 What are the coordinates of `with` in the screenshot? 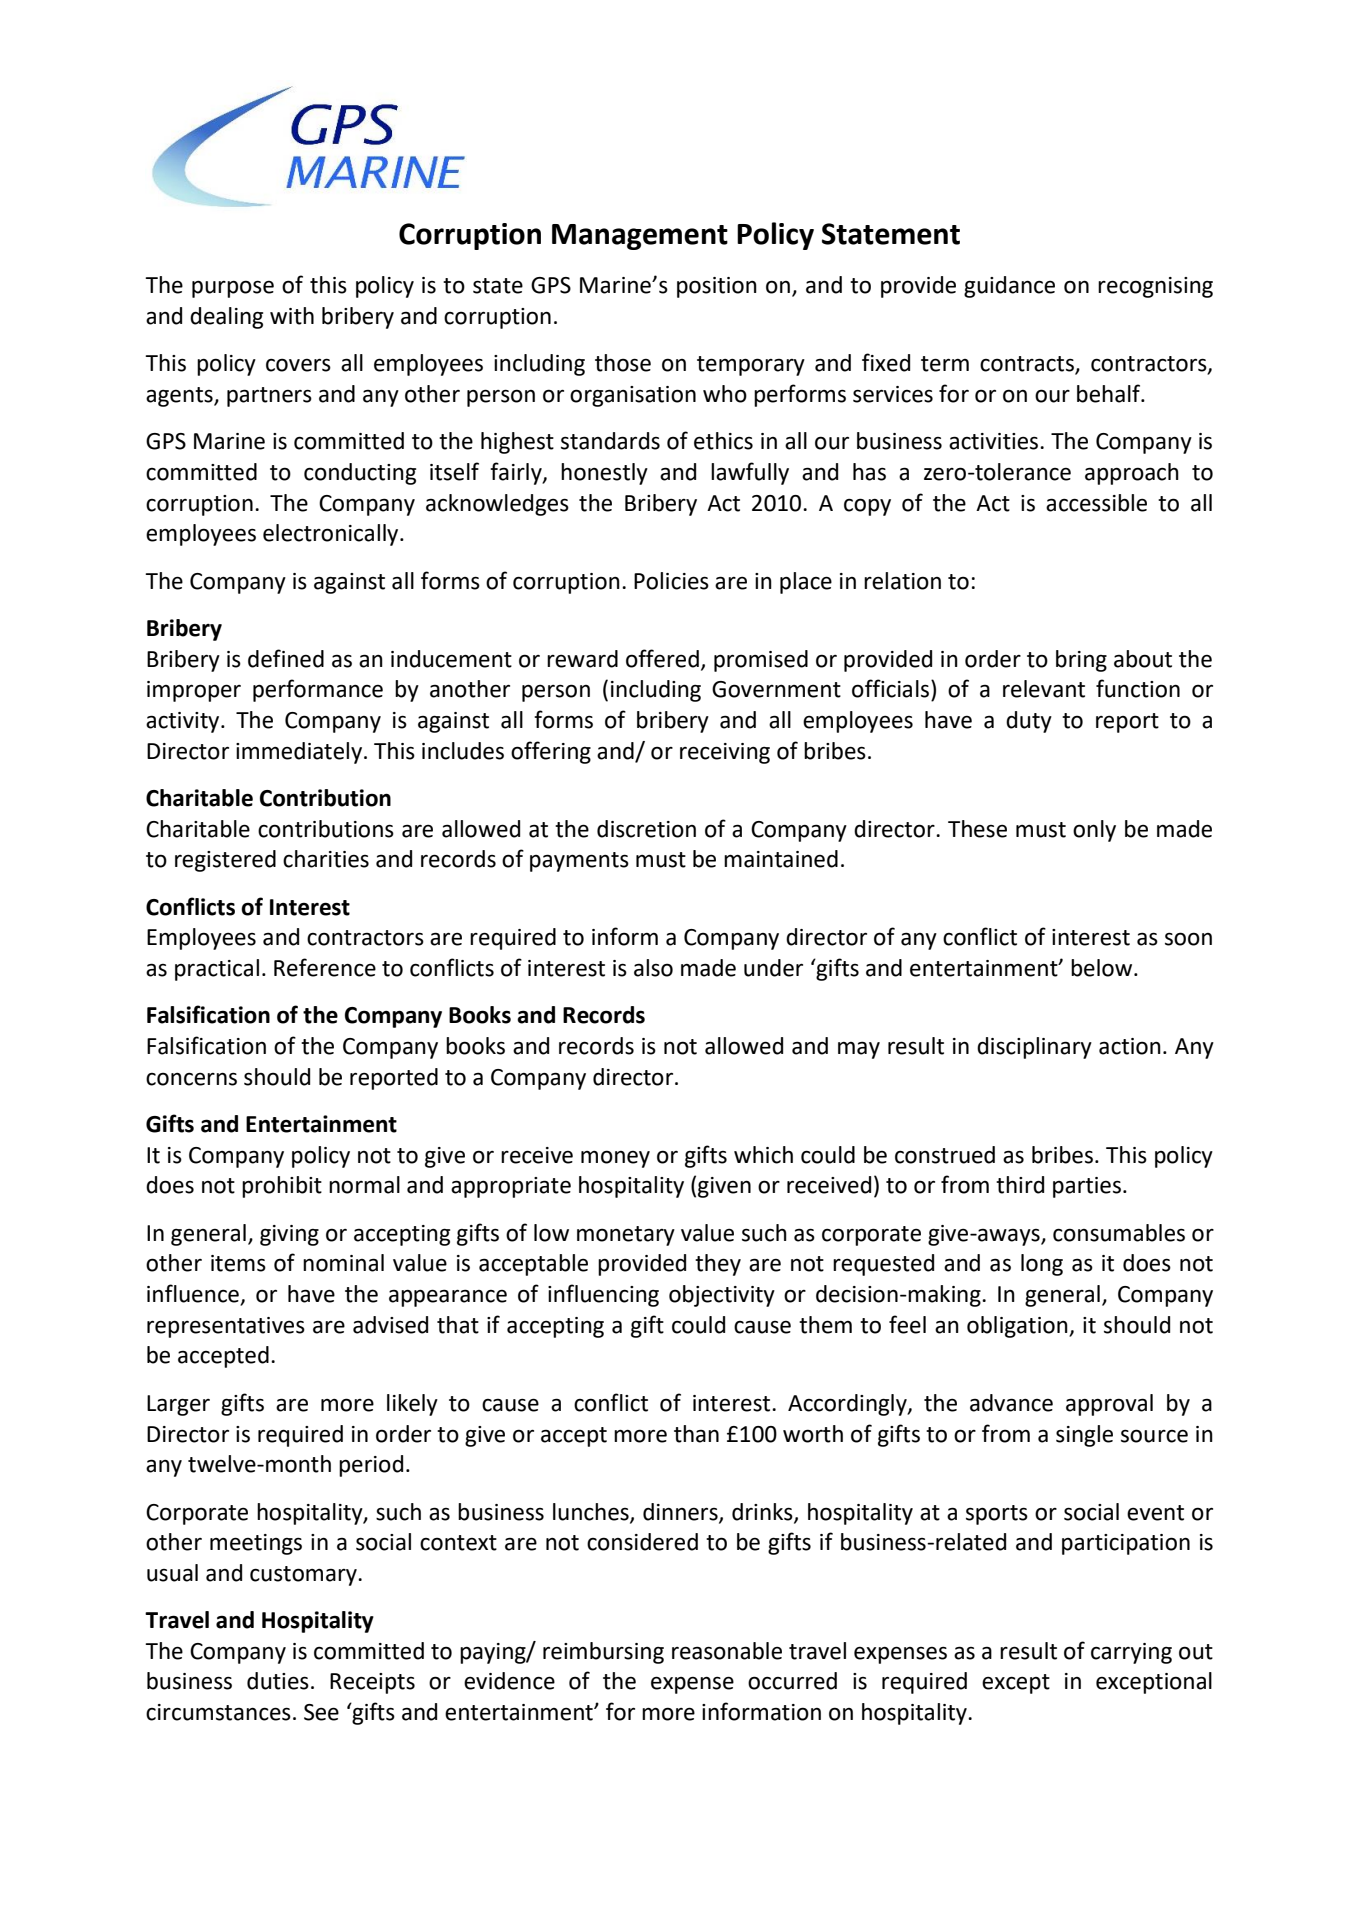 It's located at (292, 316).
